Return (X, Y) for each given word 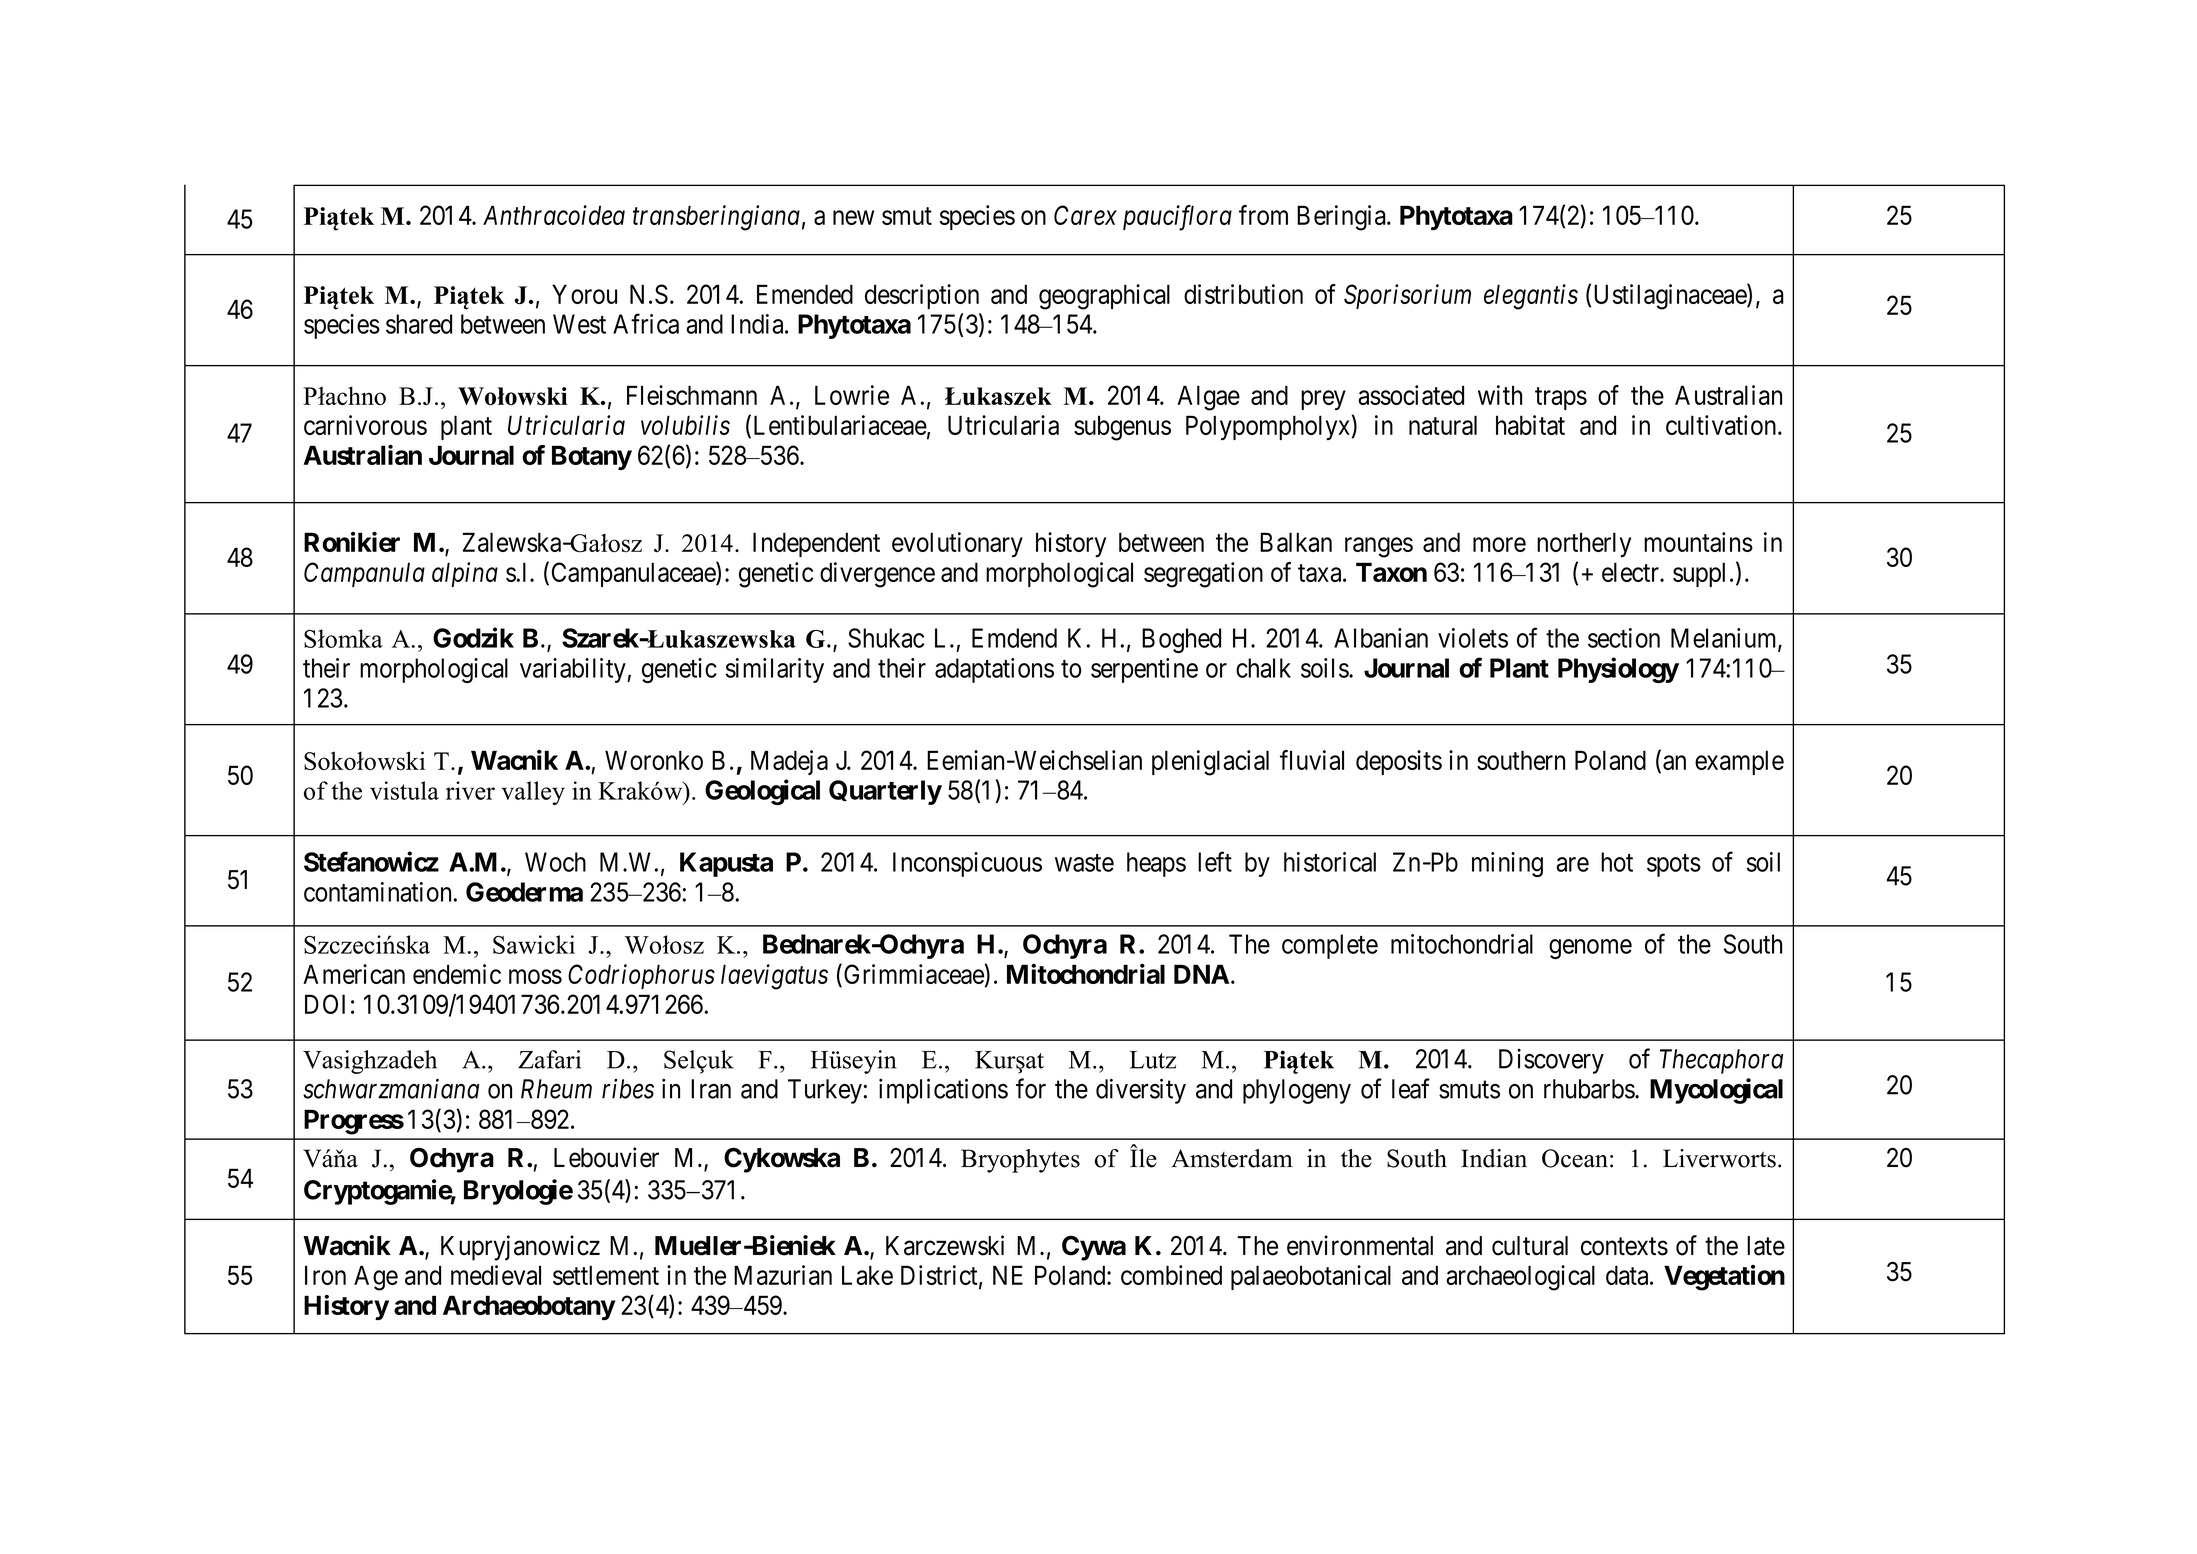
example (1739, 762)
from (1263, 215)
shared (419, 324)
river (470, 790)
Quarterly (885, 792)
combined (1171, 1275)
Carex (1085, 215)
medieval (496, 1275)
